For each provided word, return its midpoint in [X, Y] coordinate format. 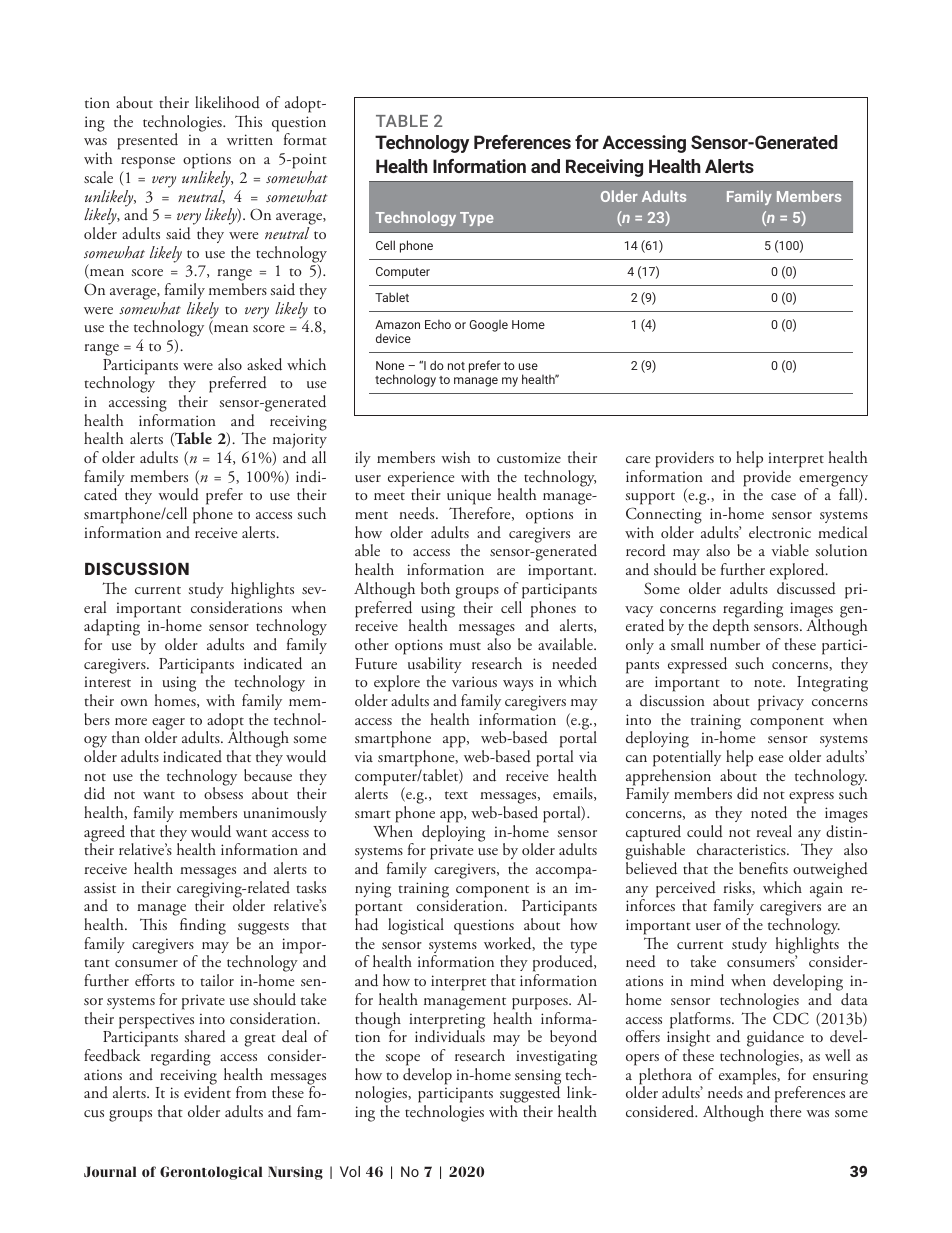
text [456, 795]
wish [455, 457]
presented [147, 141]
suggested [530, 1095]
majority [299, 442]
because [268, 775]
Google [488, 326]
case [783, 496]
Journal [110, 1171]
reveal [774, 831]
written [250, 139]
